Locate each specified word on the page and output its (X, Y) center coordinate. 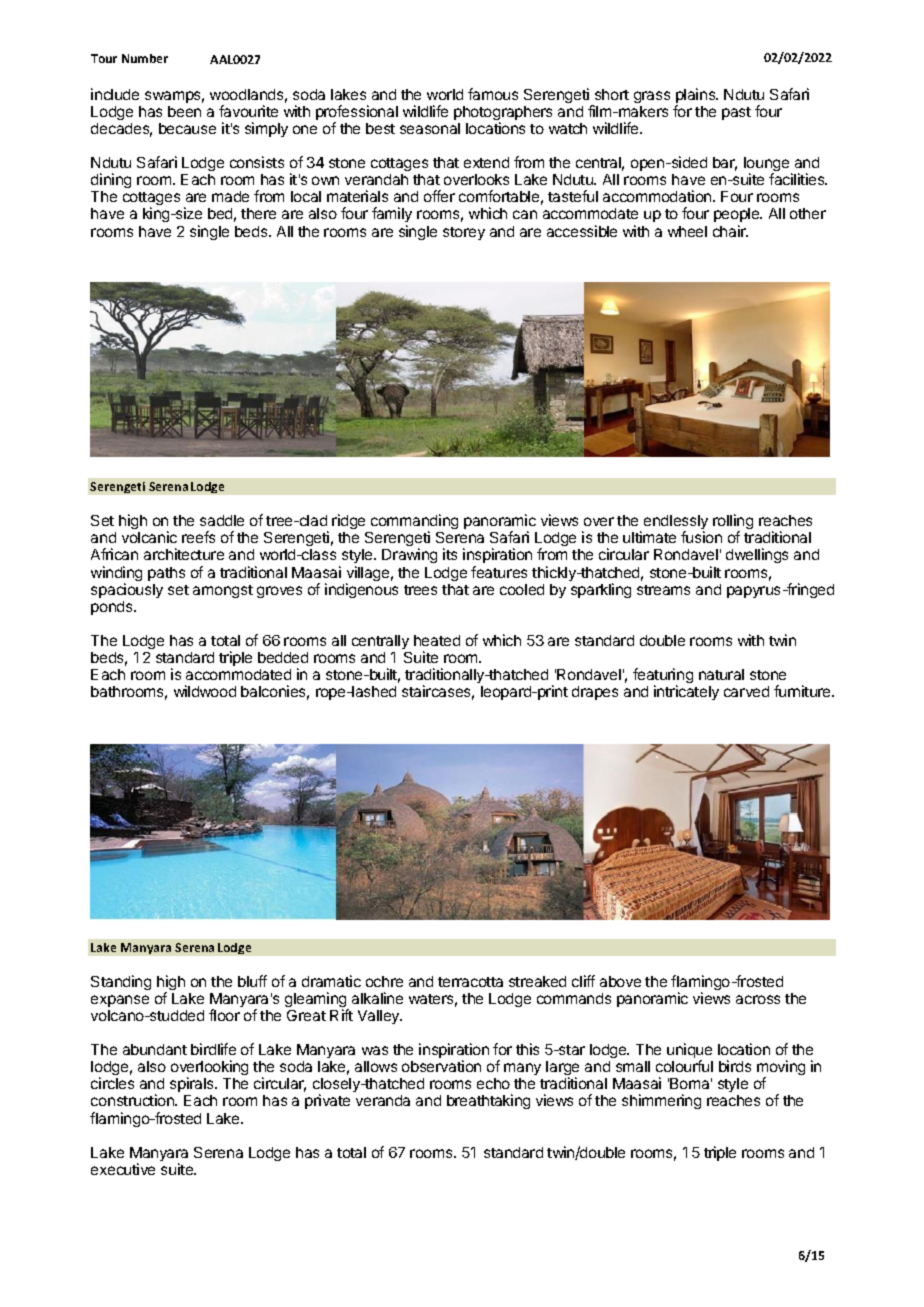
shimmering (661, 1101)
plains (697, 97)
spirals (193, 1086)
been (184, 111)
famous (493, 94)
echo (493, 1083)
